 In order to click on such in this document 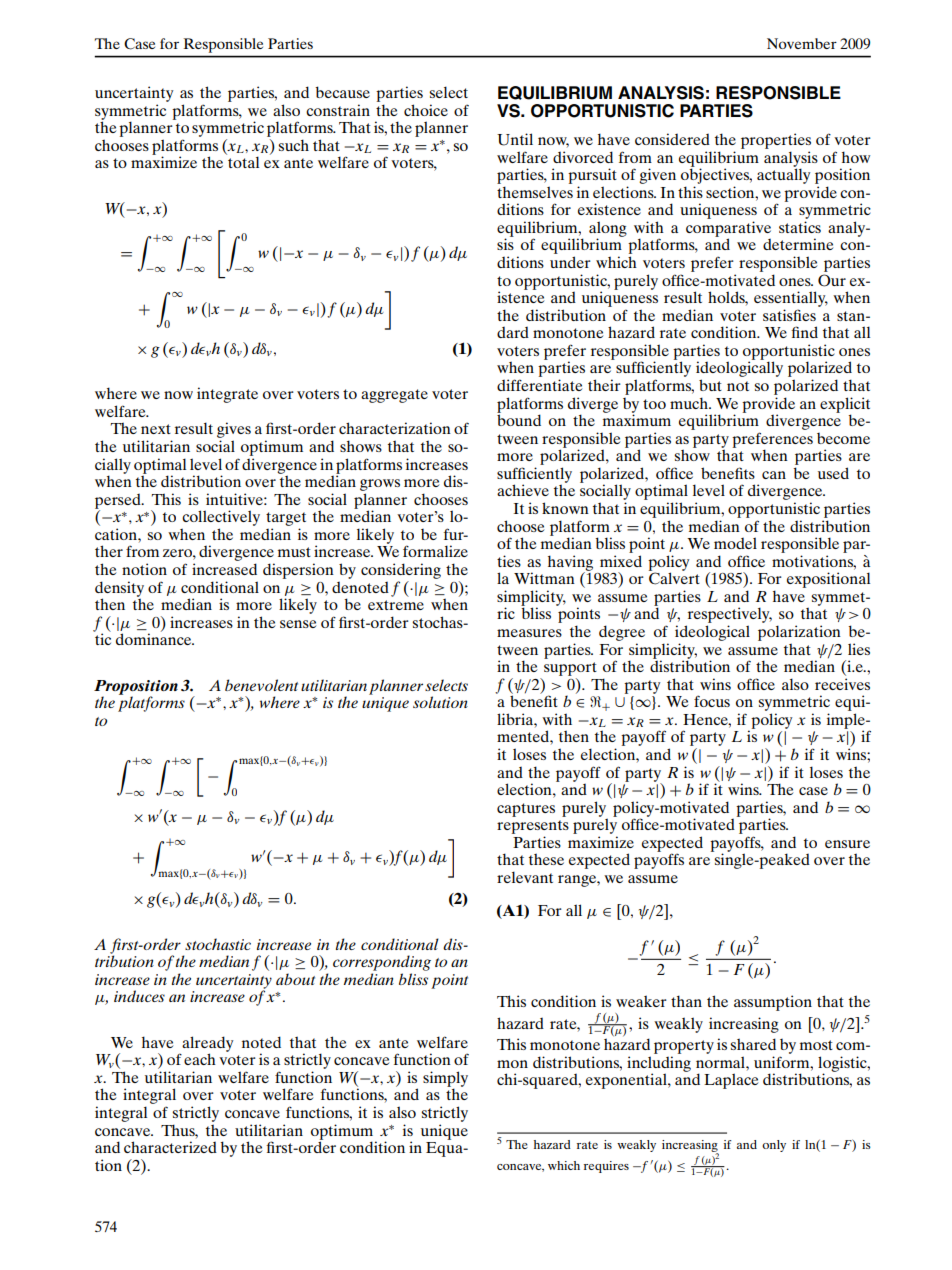, I will do `click(293, 145)`.
